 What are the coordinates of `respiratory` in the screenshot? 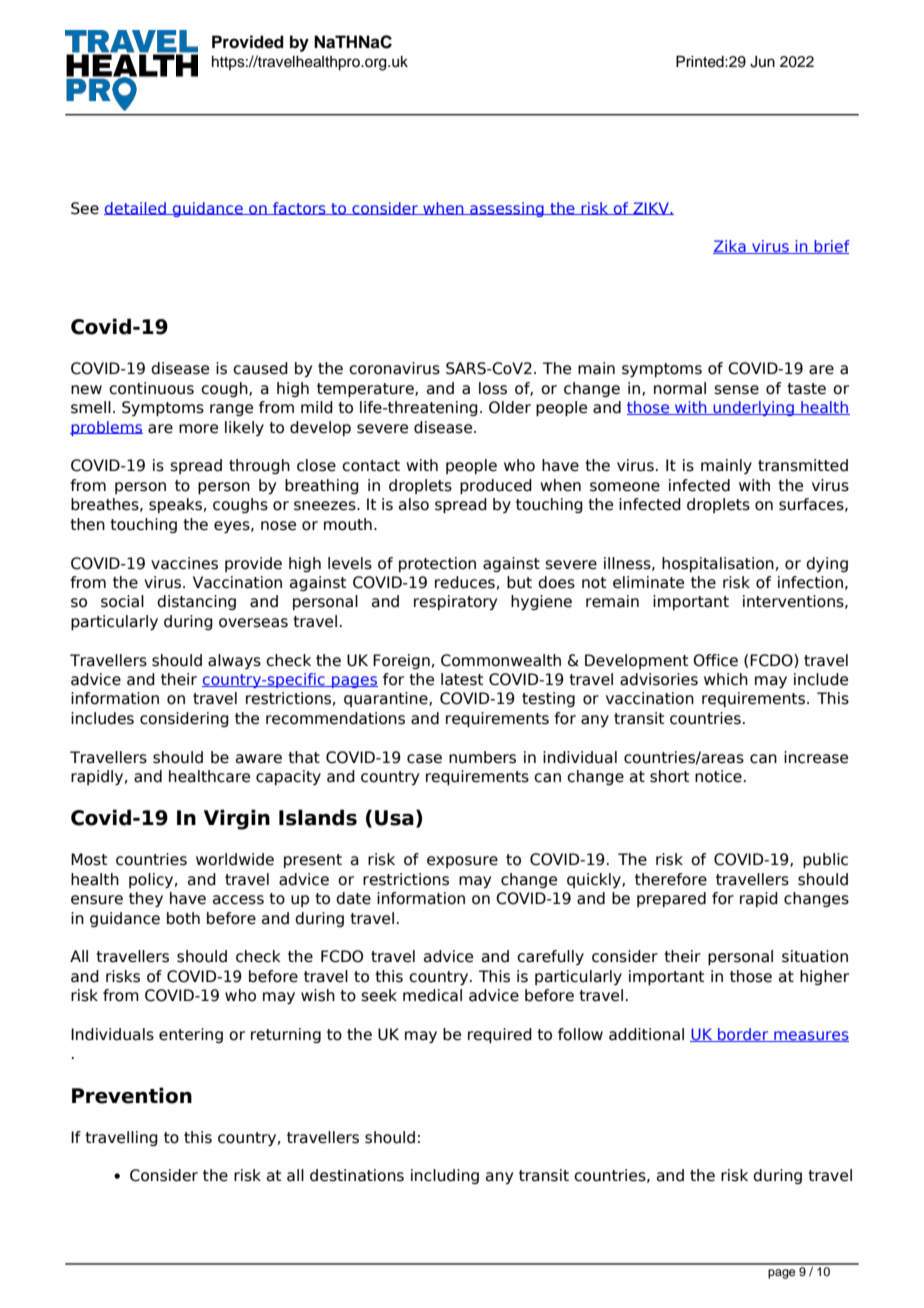 It's located at (455, 602).
